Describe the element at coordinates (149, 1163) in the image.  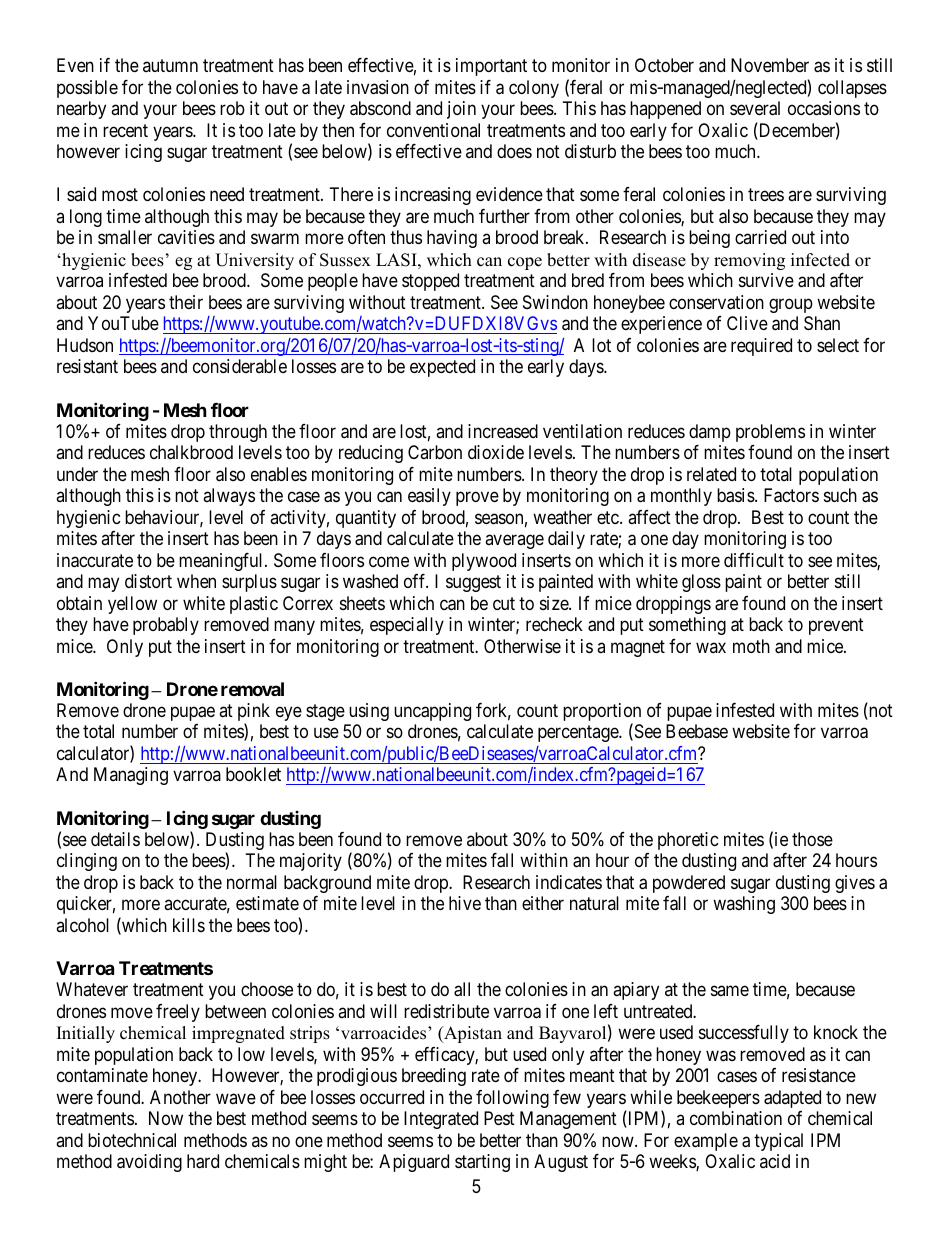
I see `avoiding` at that location.
